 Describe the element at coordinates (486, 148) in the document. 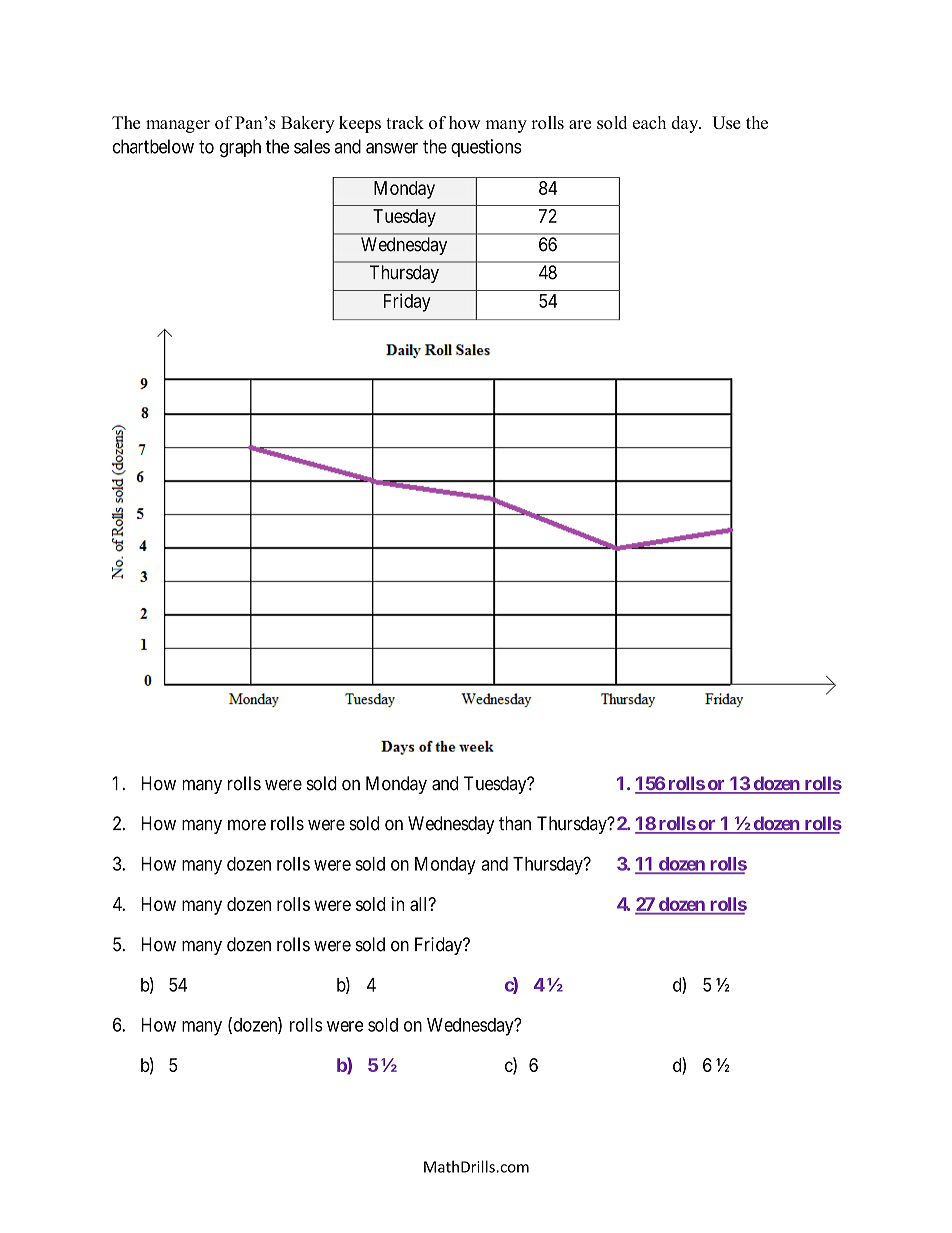

I see `questions` at that location.
